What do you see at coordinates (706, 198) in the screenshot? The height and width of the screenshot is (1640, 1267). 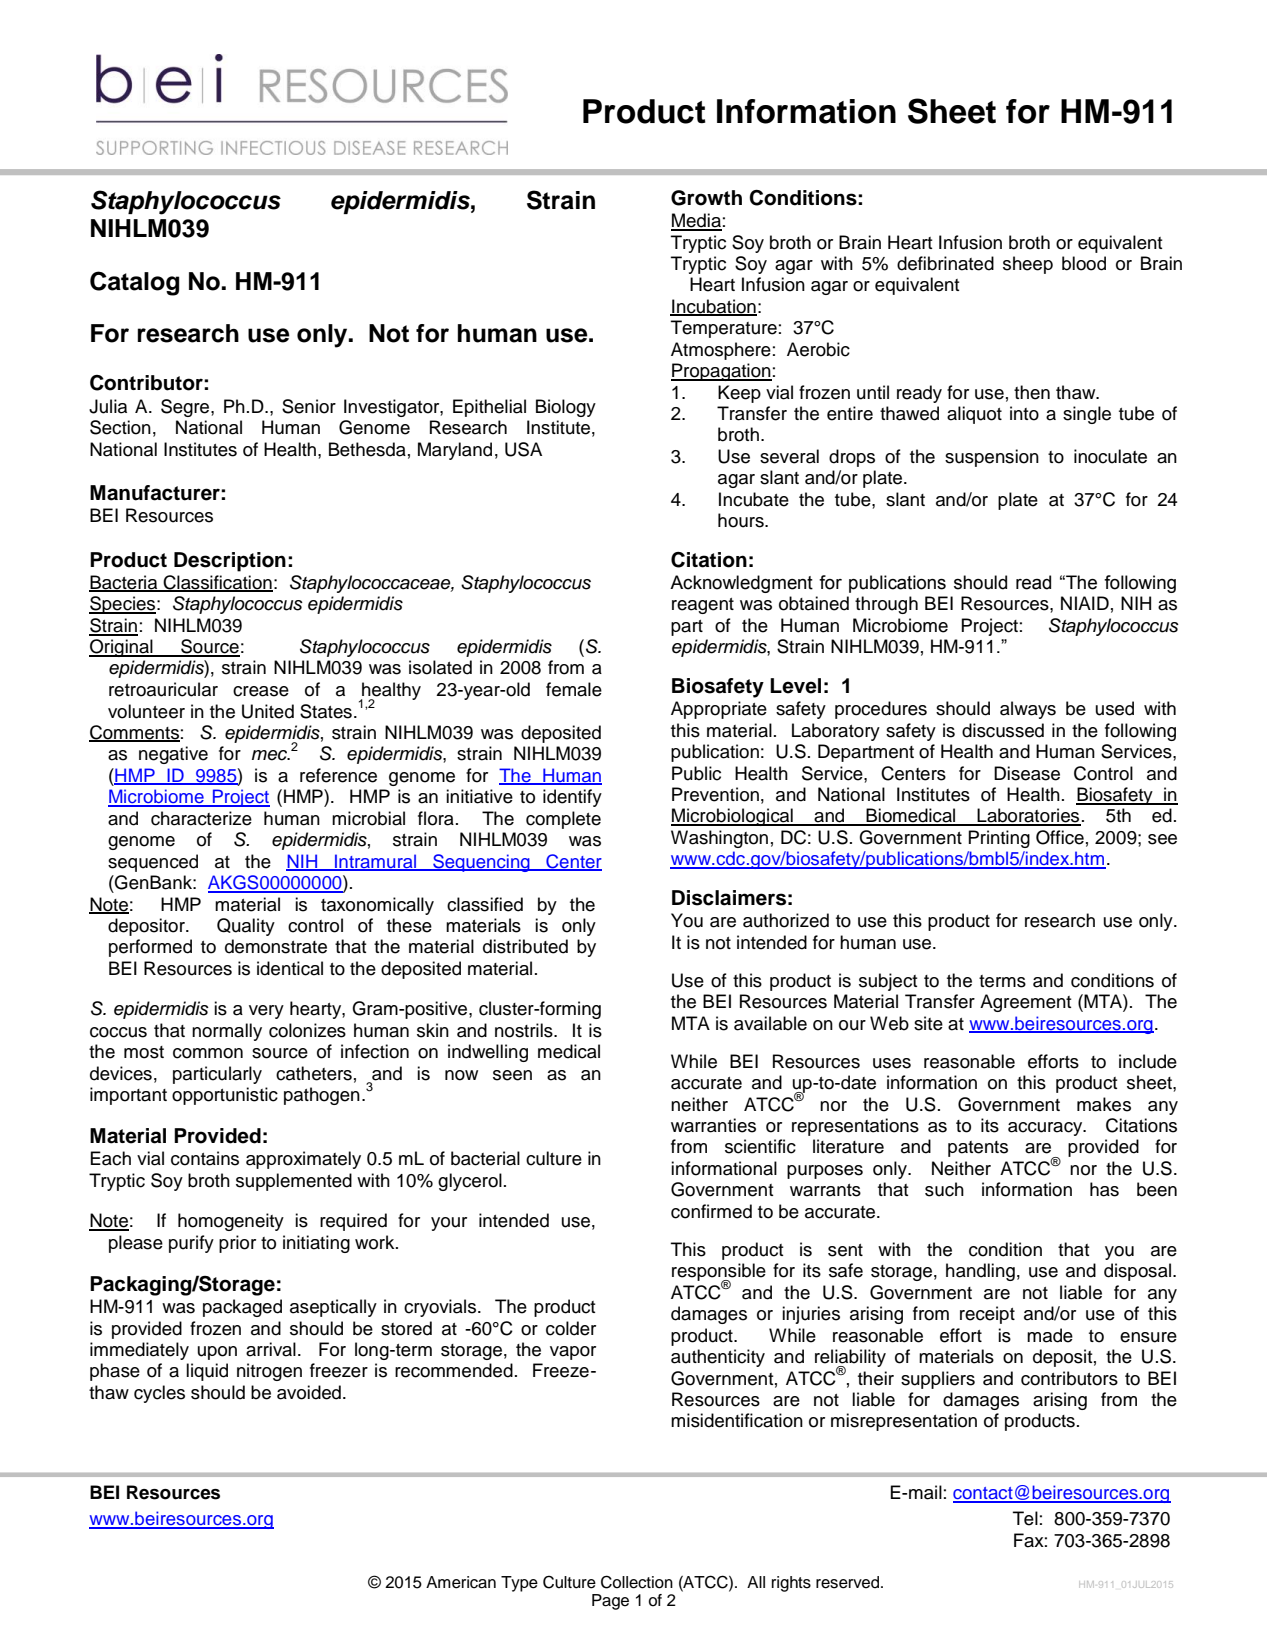 I see `Growth` at bounding box center [706, 198].
